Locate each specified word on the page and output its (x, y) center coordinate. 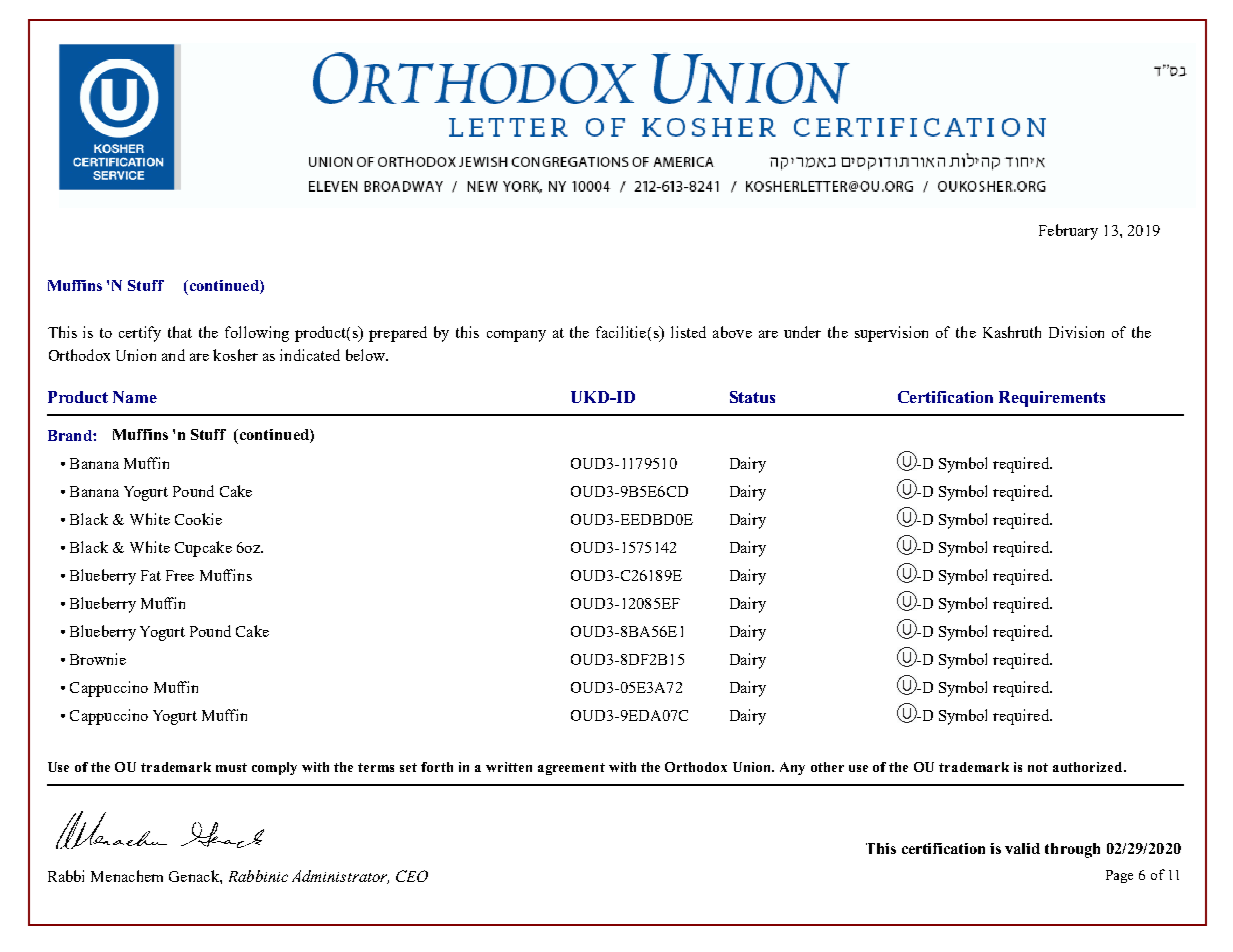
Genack (195, 876)
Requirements (1052, 399)
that (180, 332)
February (1068, 232)
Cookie (198, 519)
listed (688, 332)
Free (180, 575)
